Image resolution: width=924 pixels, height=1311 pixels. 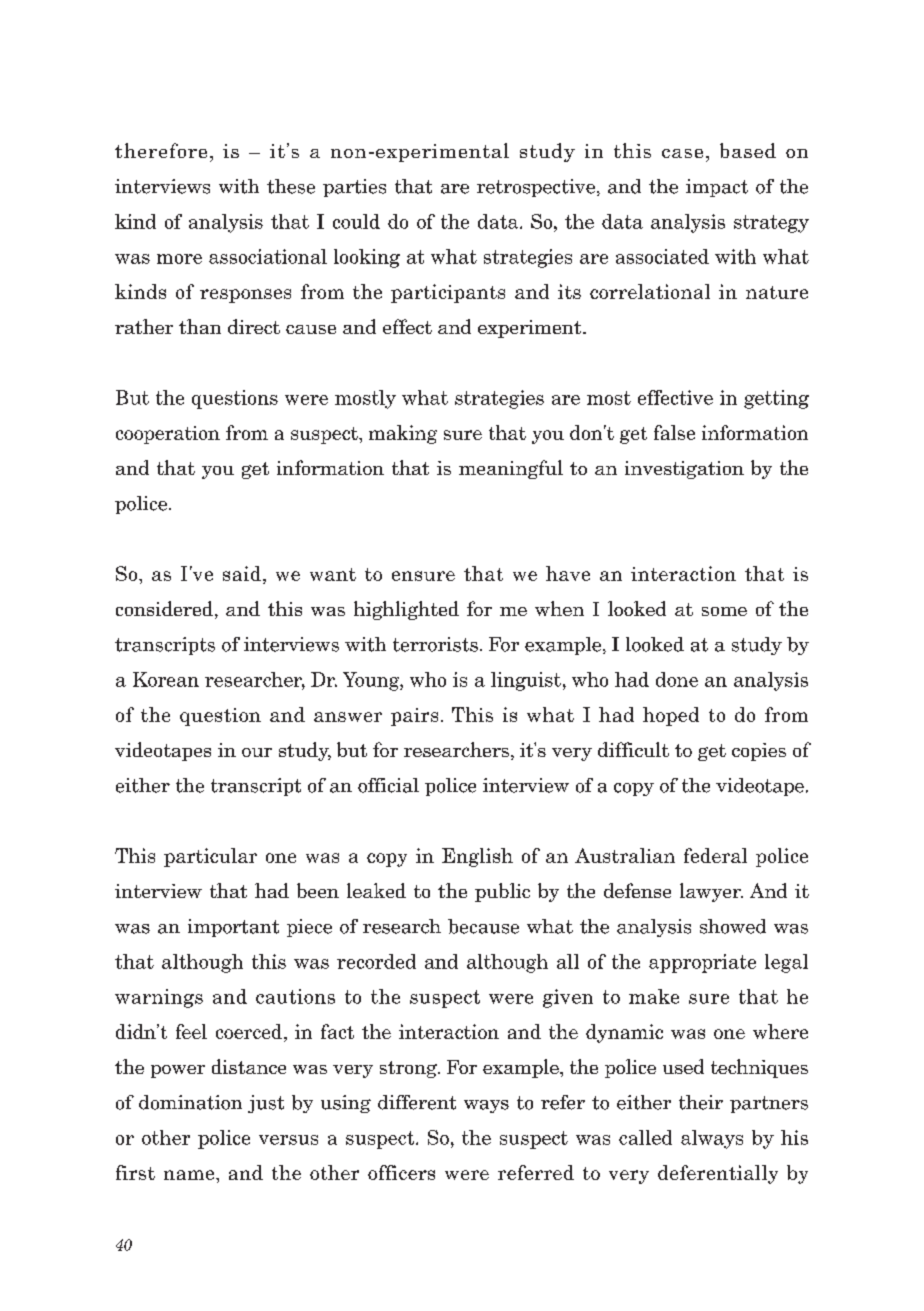 I want to click on important, so click(x=233, y=928).
